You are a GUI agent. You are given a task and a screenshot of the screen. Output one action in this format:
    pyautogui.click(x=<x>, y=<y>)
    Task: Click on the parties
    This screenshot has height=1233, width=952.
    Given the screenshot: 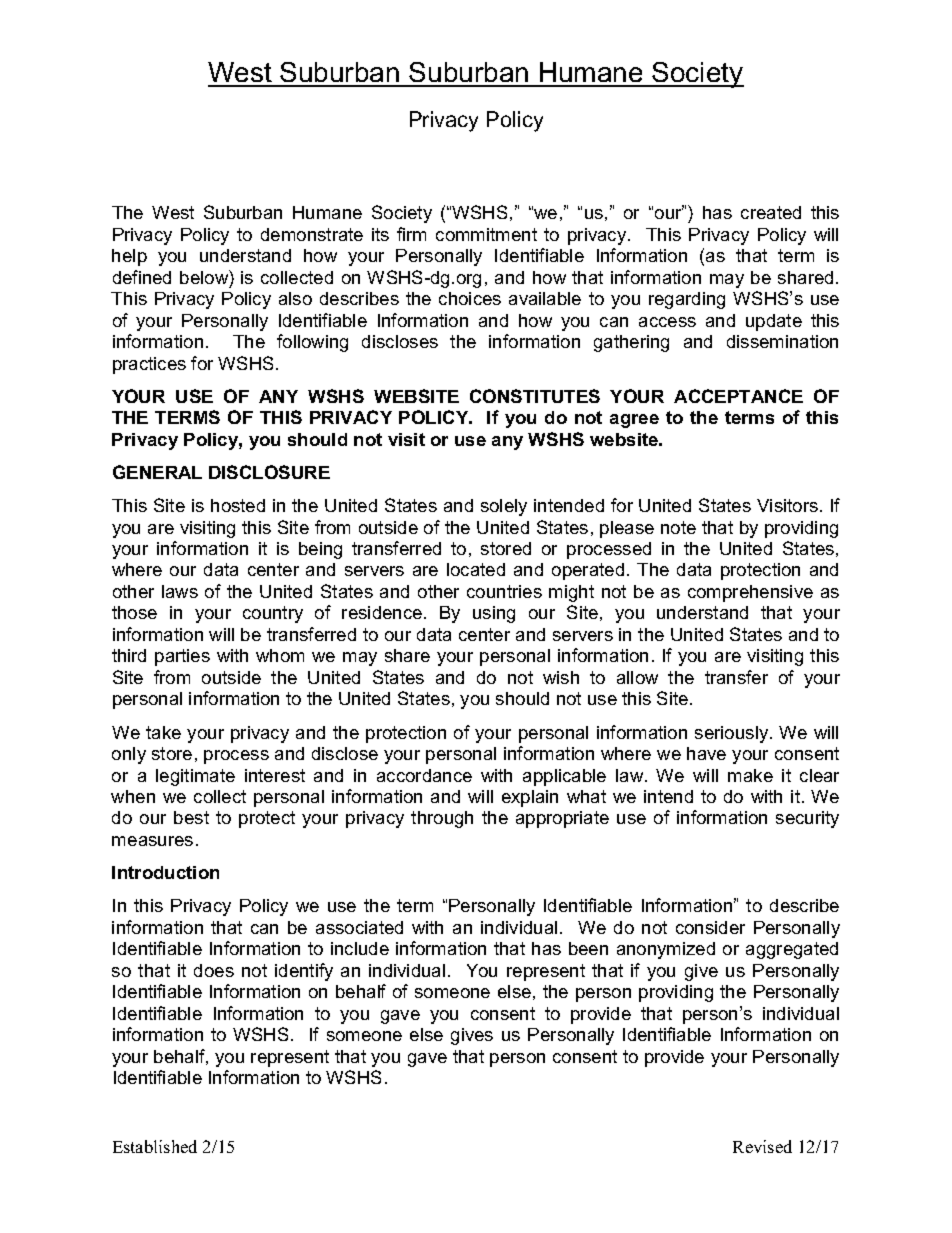 What is the action you would take?
    pyautogui.click(x=182, y=657)
